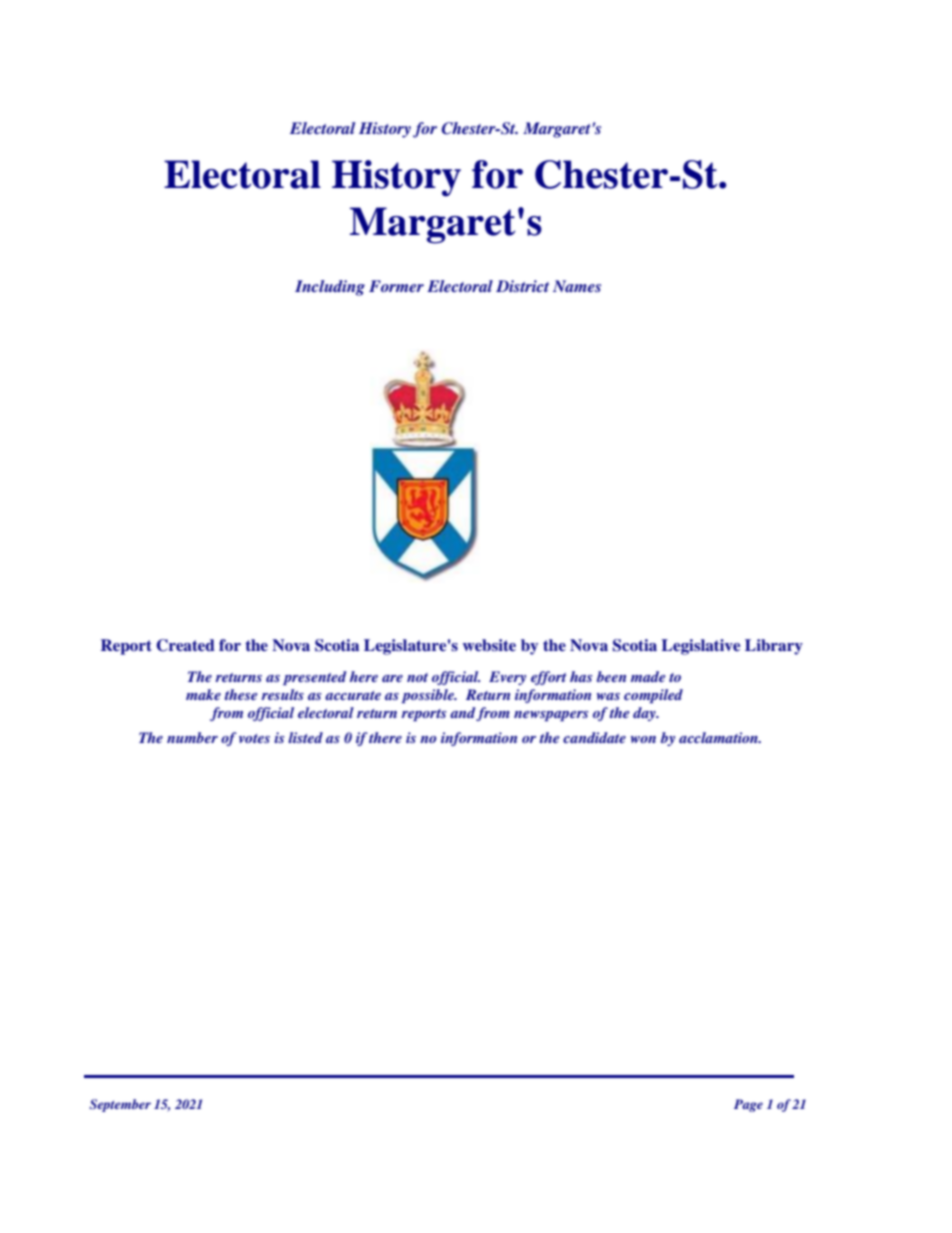 Image resolution: width=952 pixels, height=1233 pixels. I want to click on Created, so click(185, 645).
